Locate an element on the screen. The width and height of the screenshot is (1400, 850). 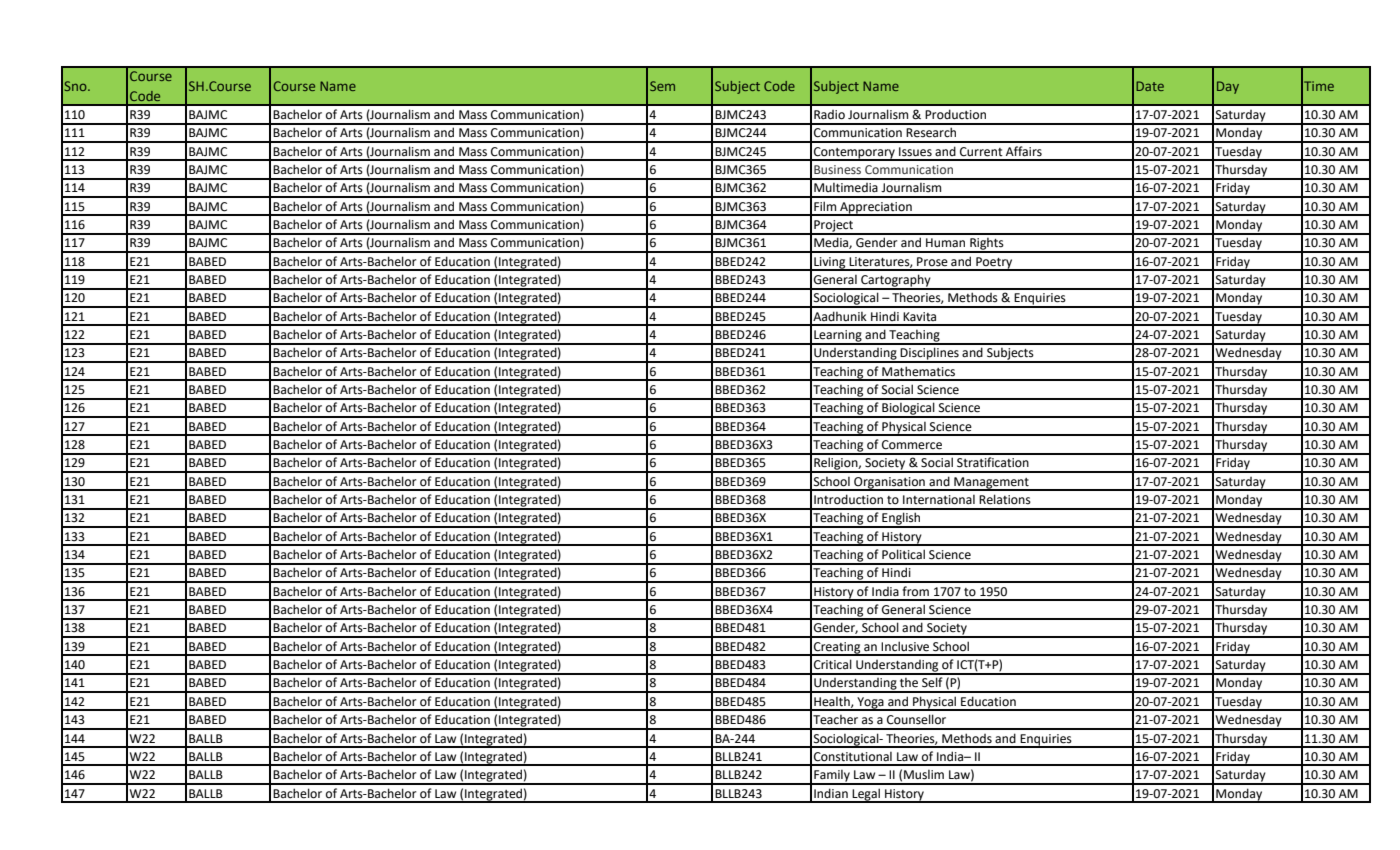
Commerce is located at coordinates (912, 445).
